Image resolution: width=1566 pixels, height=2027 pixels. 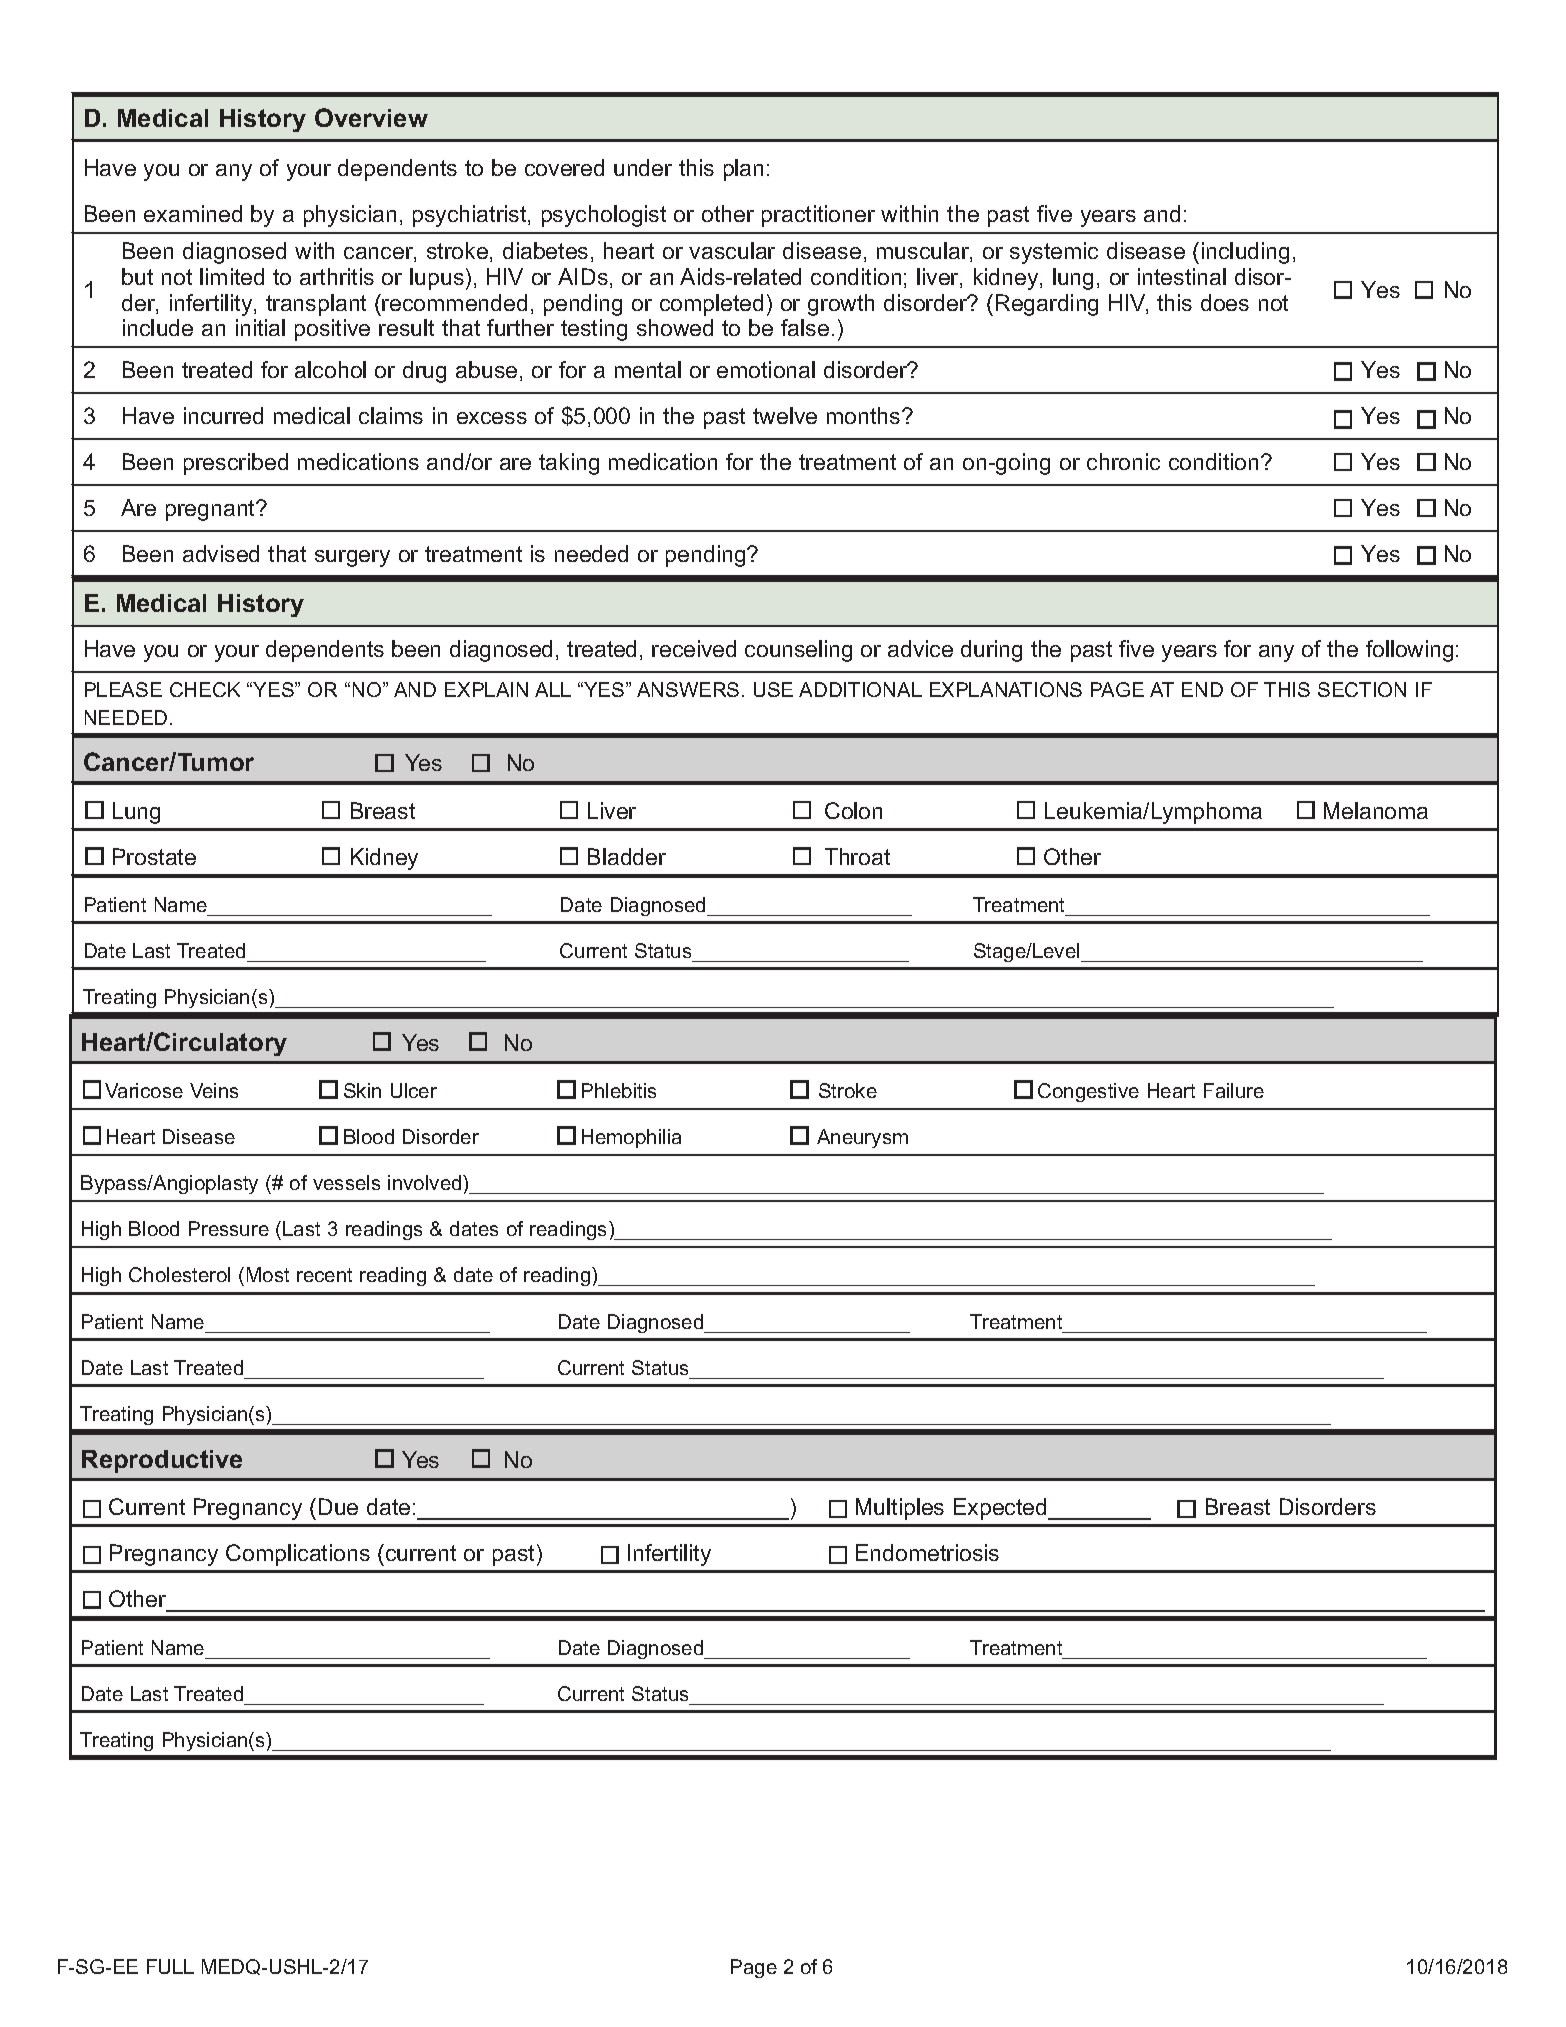 What do you see at coordinates (1245, 253) in the screenshot?
I see `including` at bounding box center [1245, 253].
